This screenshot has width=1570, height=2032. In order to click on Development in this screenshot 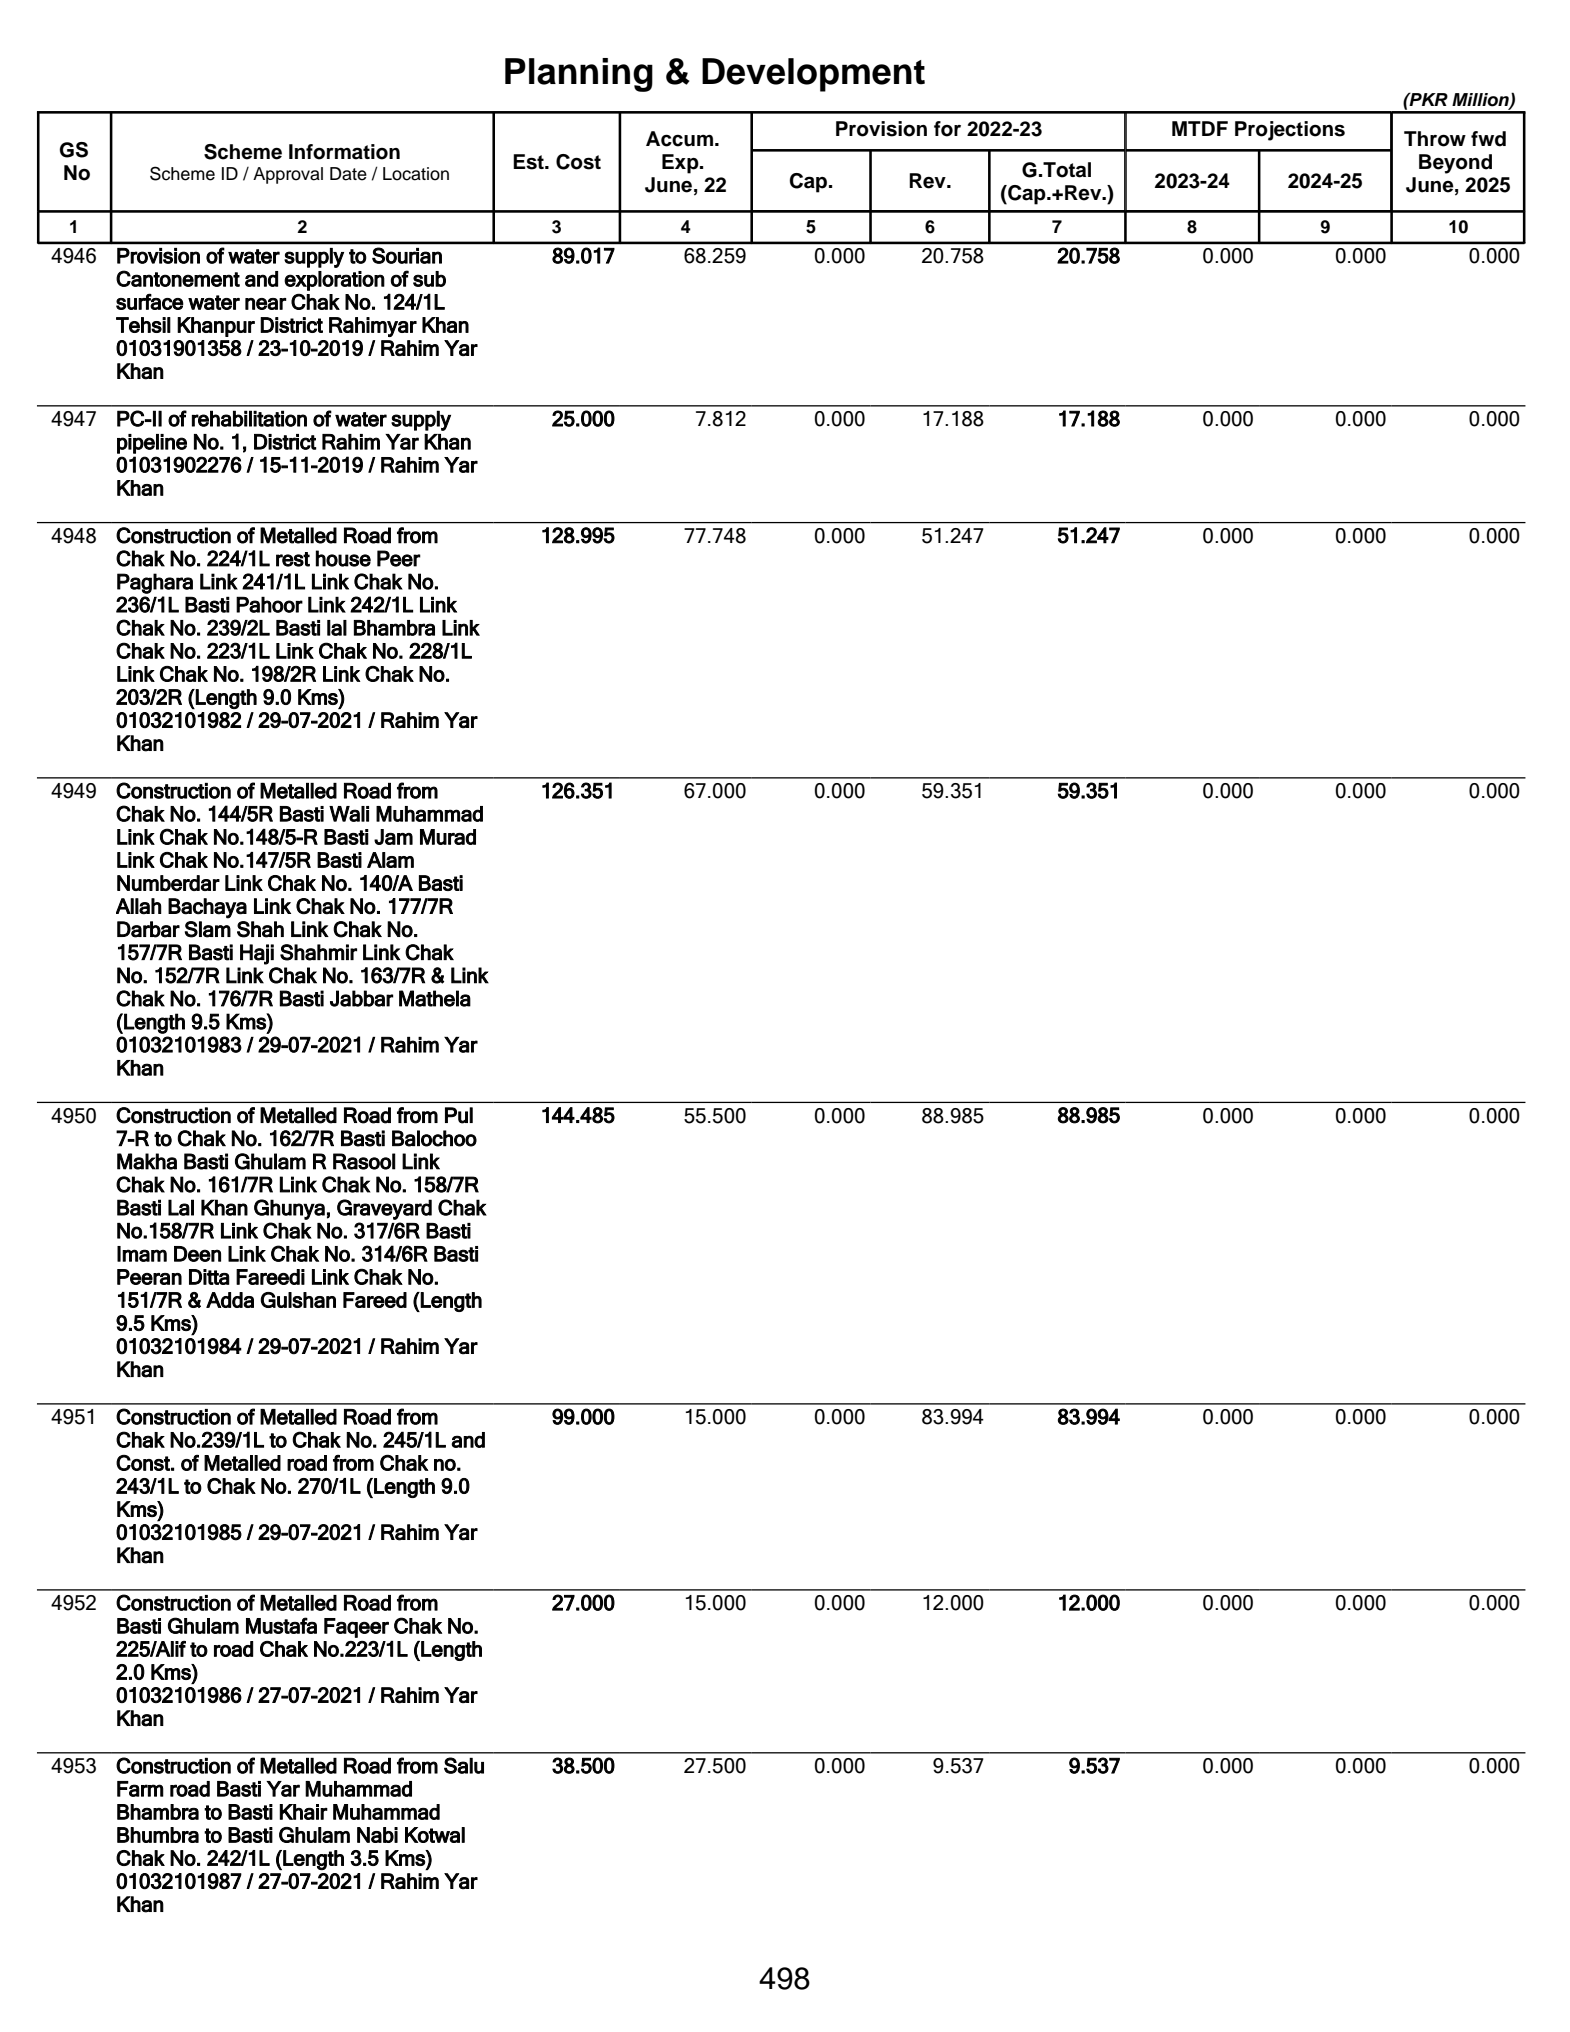, I will do `click(813, 75)`.
